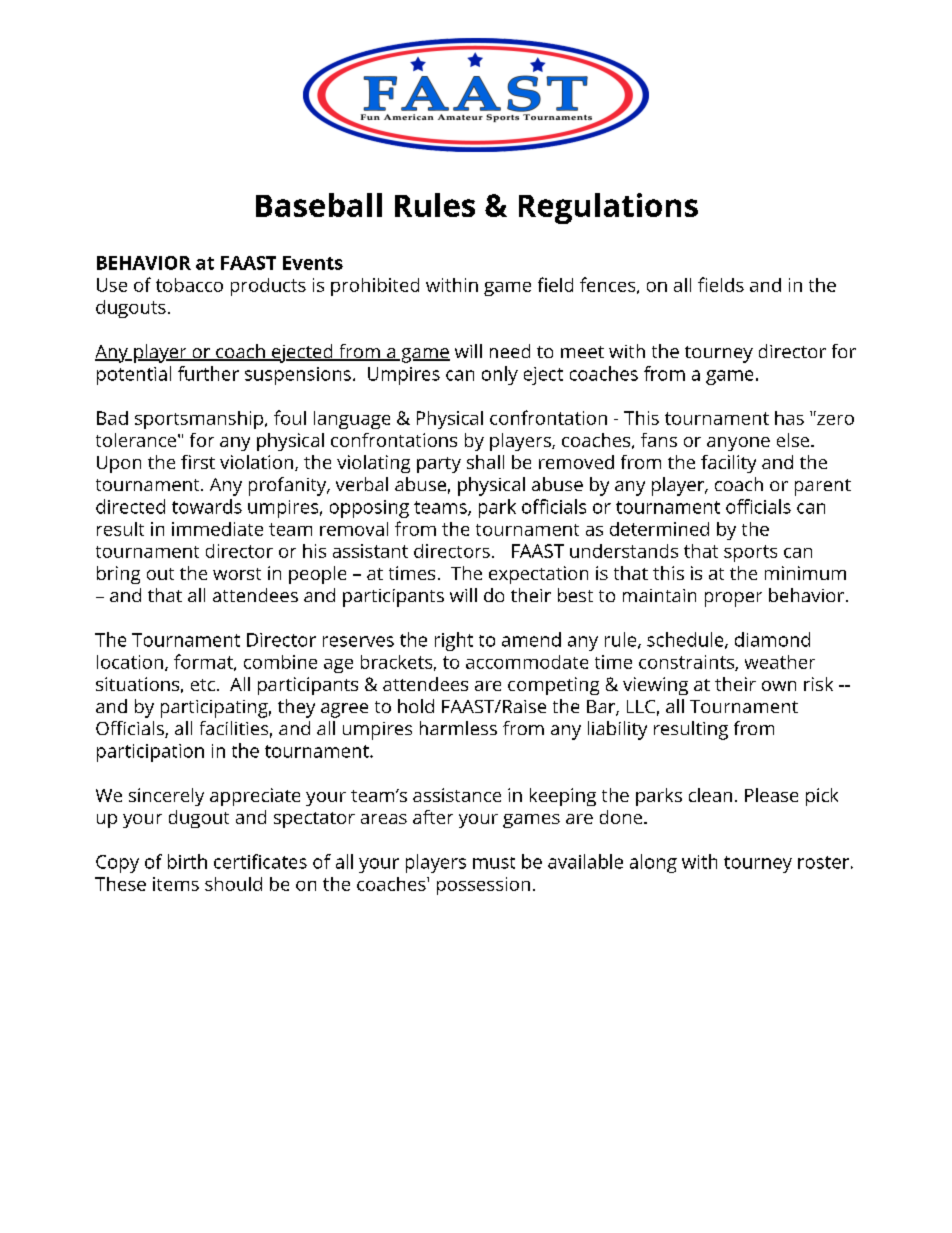 The image size is (952, 1233). I want to click on expectation, so click(538, 575).
